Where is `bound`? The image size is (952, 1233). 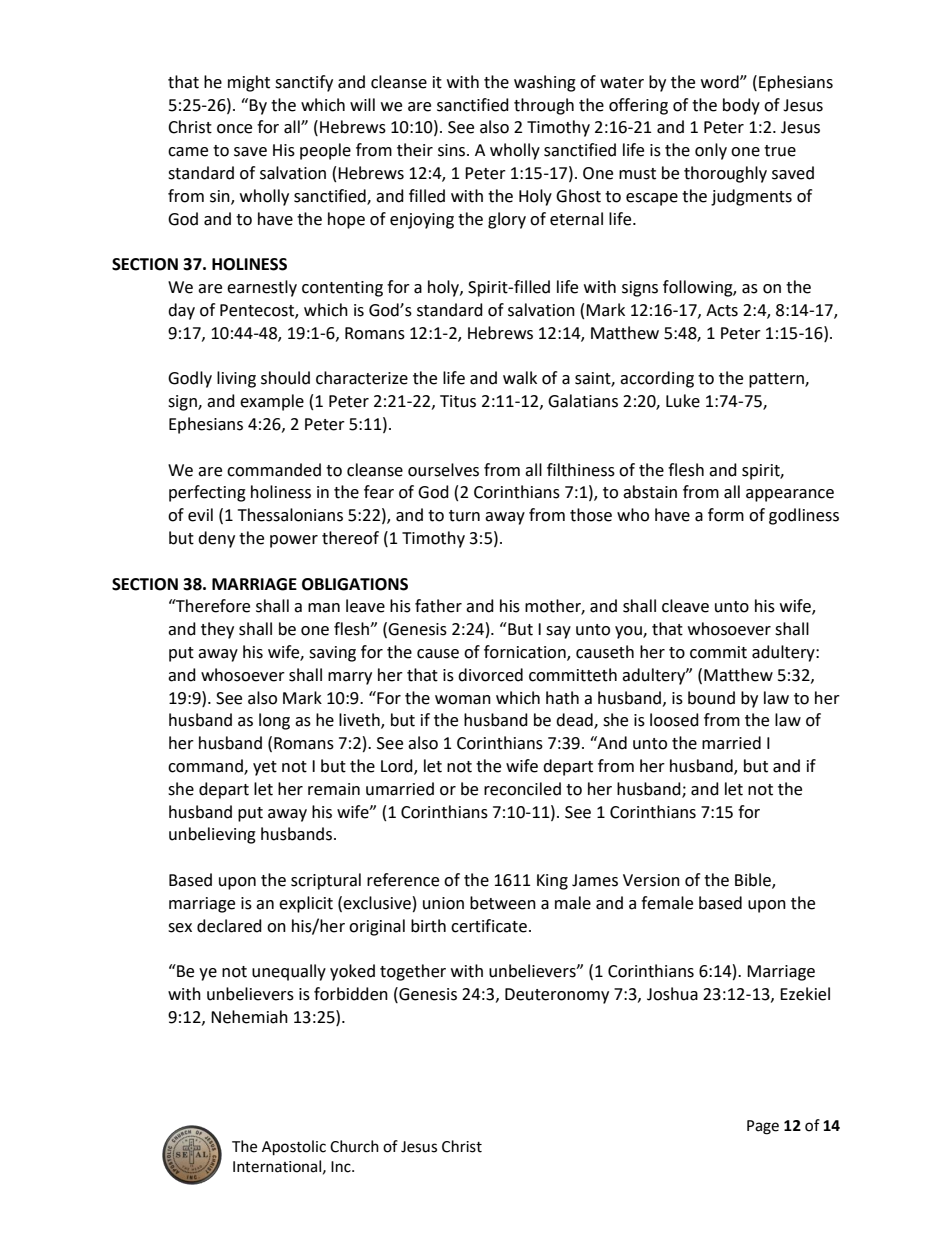 bound is located at coordinates (711, 698).
